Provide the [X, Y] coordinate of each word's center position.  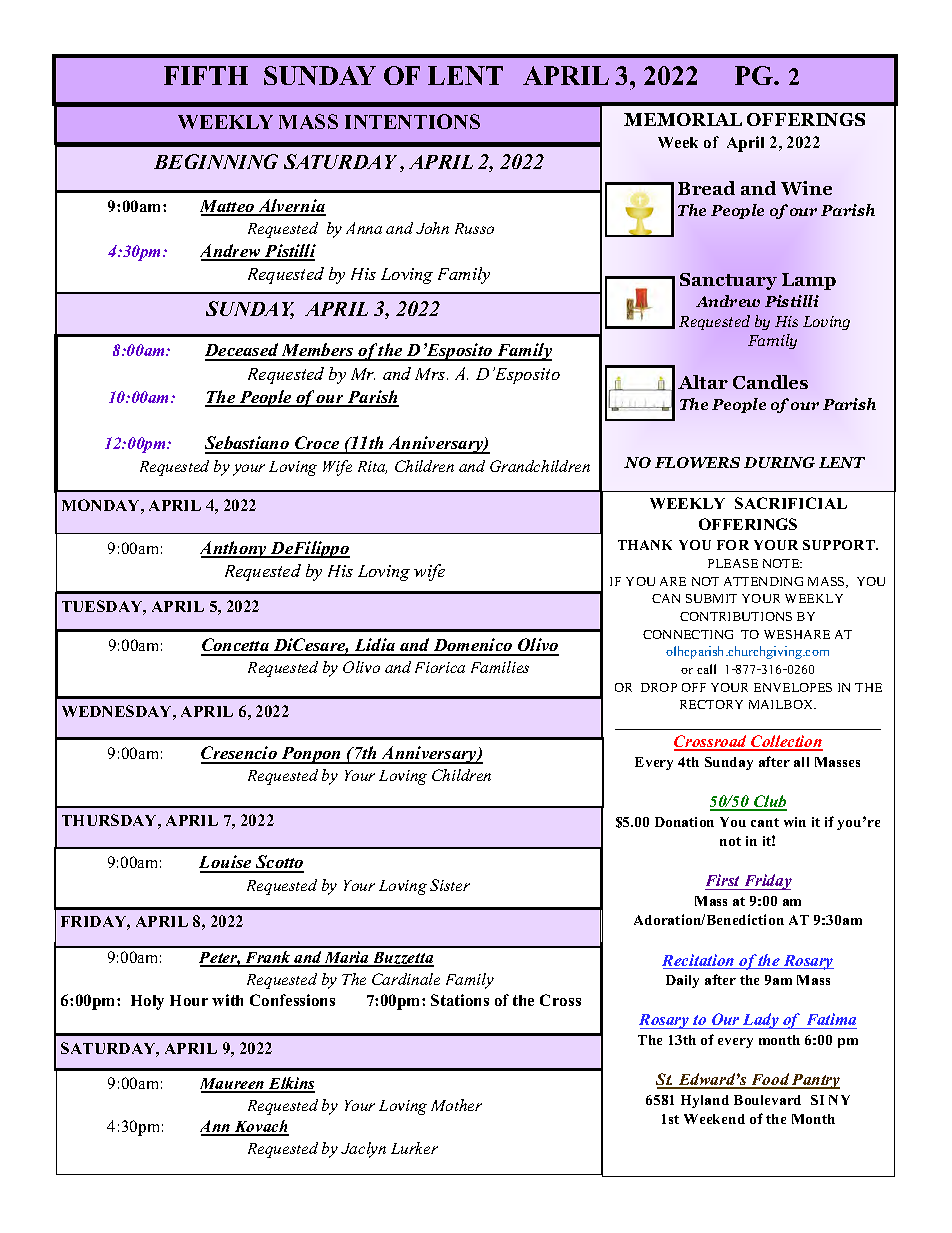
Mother [456, 1105]
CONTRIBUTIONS [736, 616]
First [722, 880]
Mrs [431, 374]
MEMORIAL [683, 119]
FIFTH [206, 75]
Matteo [228, 207]
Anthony [235, 549]
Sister [450, 885]
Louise [226, 863]
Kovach [260, 1127]
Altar [703, 382]
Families [500, 667]
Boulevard [767, 1100]
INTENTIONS [412, 121]
